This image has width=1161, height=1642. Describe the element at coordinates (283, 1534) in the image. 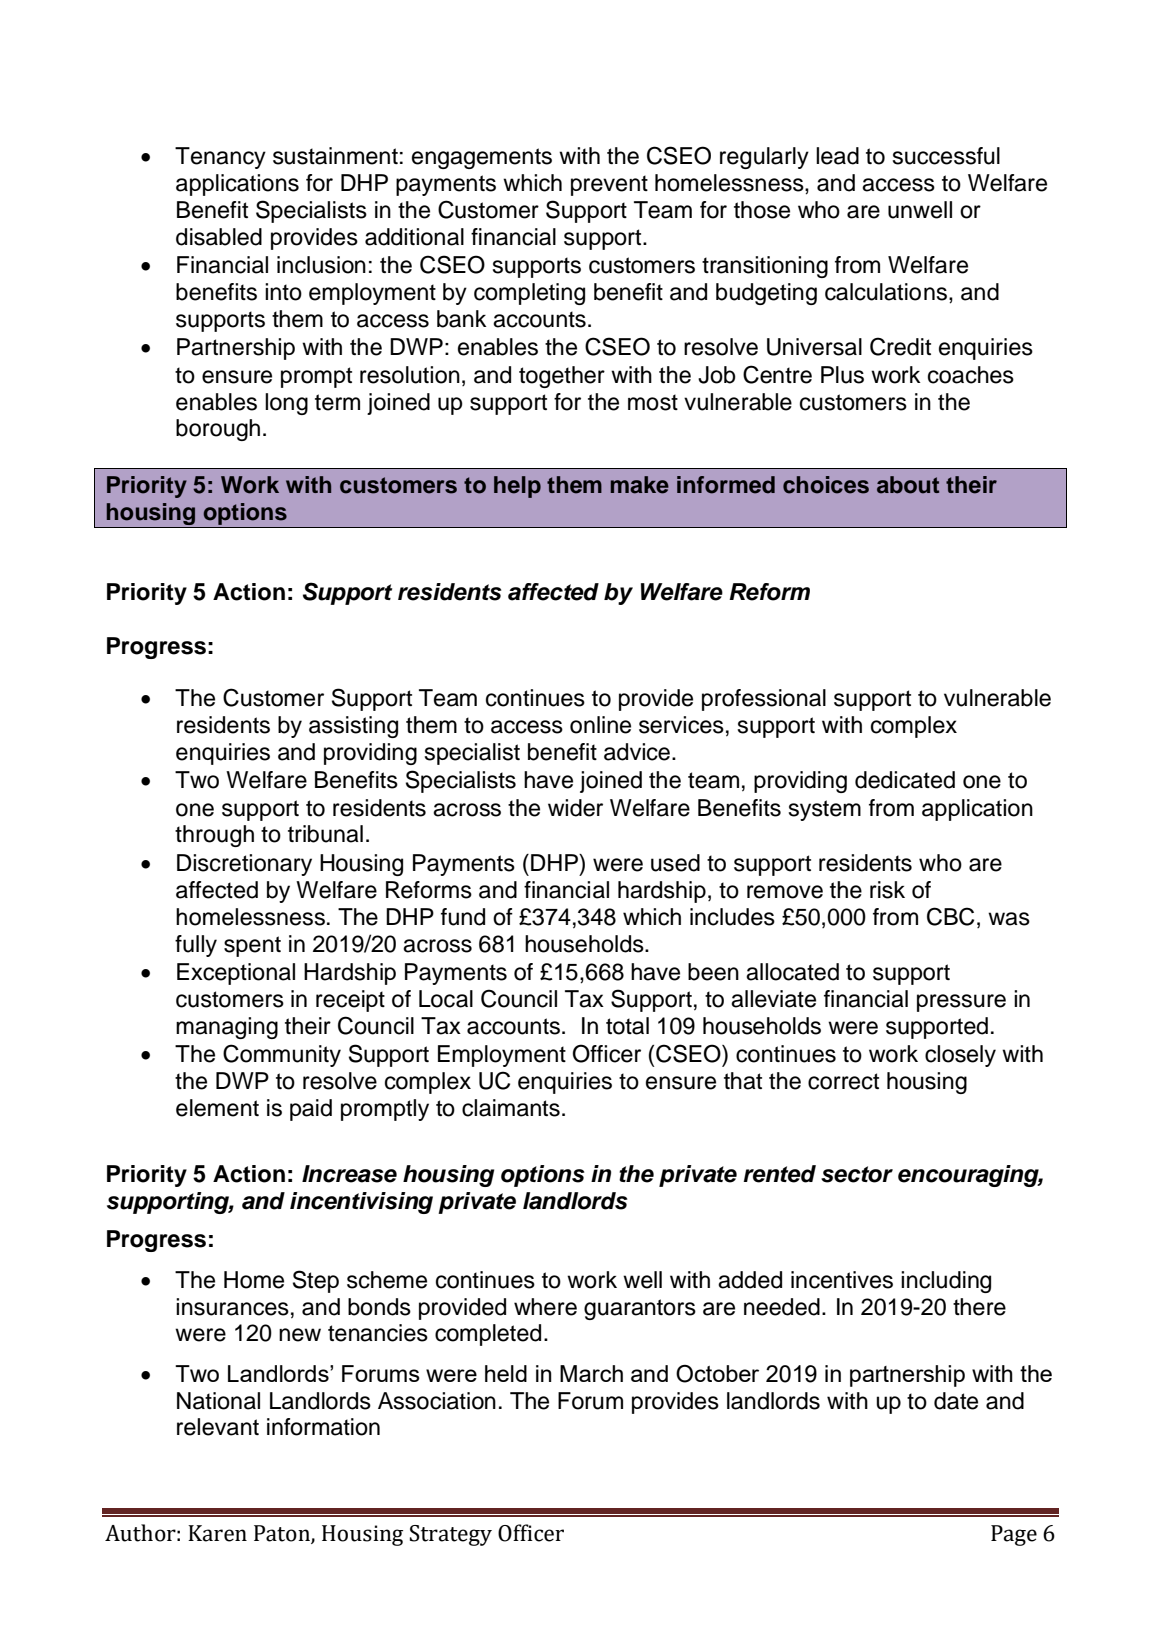

I see `Paton` at that location.
